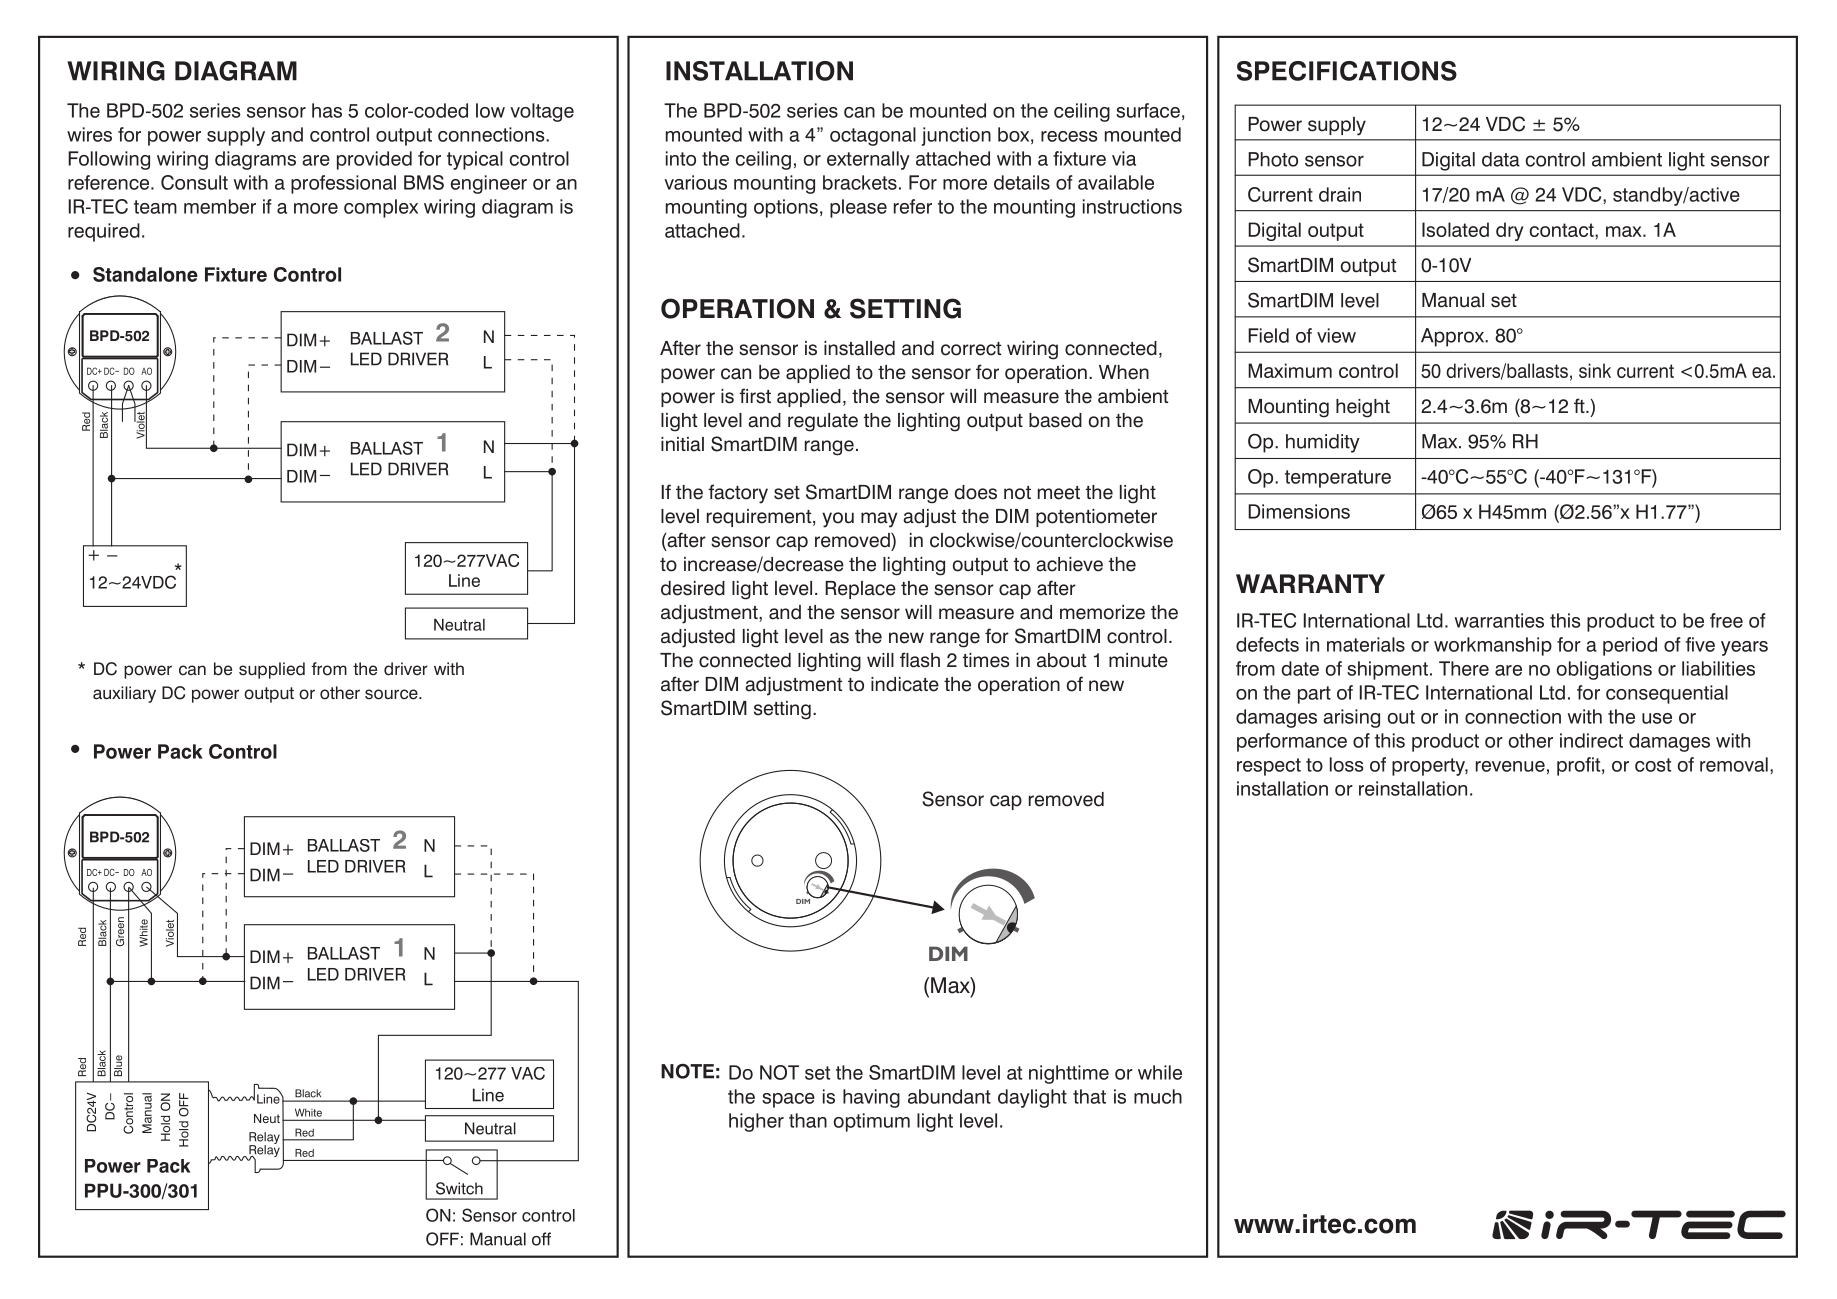 This screenshot has width=1837, height=1299. I want to click on much, so click(1158, 1096).
